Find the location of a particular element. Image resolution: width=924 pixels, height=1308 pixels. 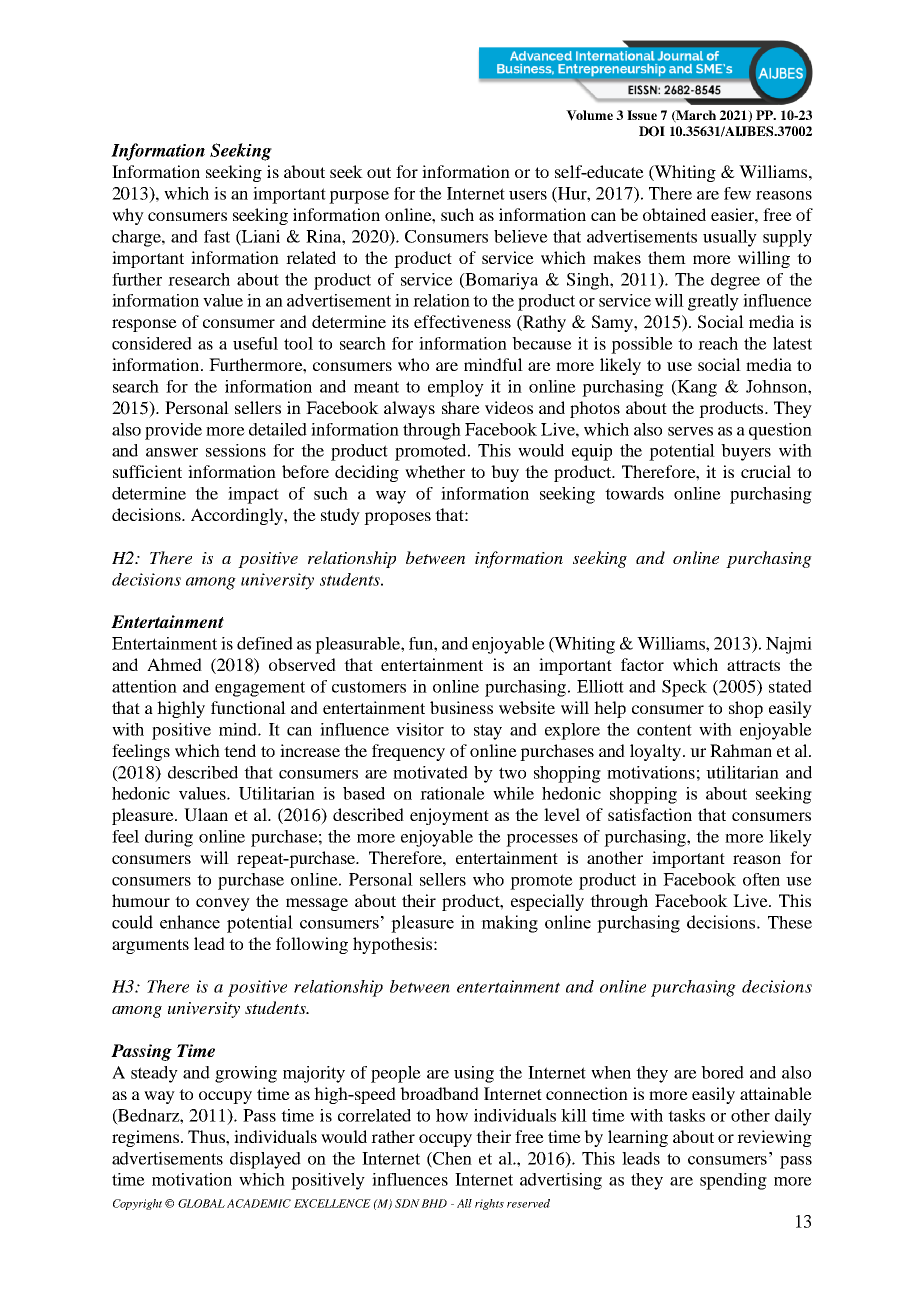

few is located at coordinates (737, 193).
